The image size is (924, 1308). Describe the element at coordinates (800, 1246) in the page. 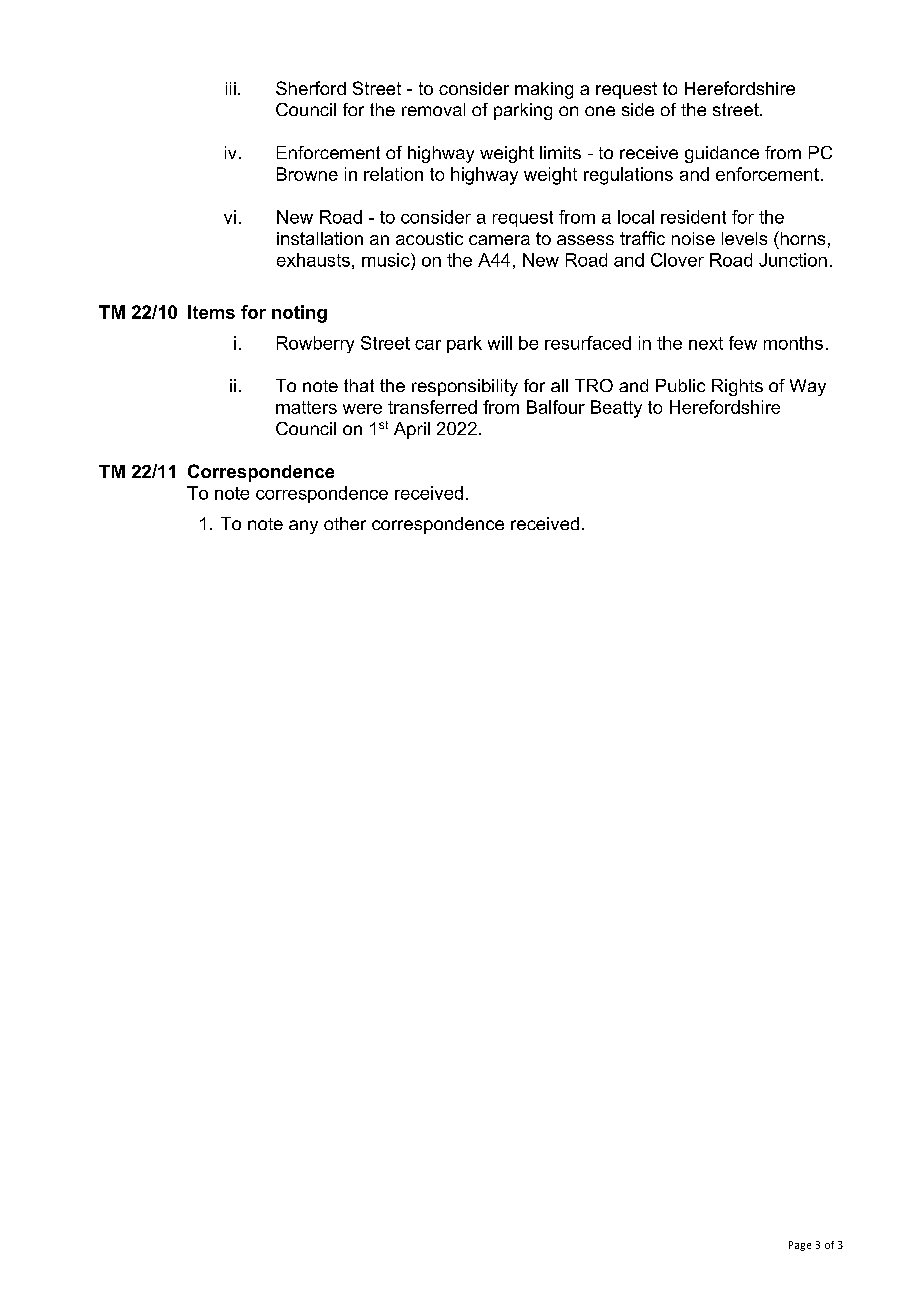

I see `Page` at that location.
